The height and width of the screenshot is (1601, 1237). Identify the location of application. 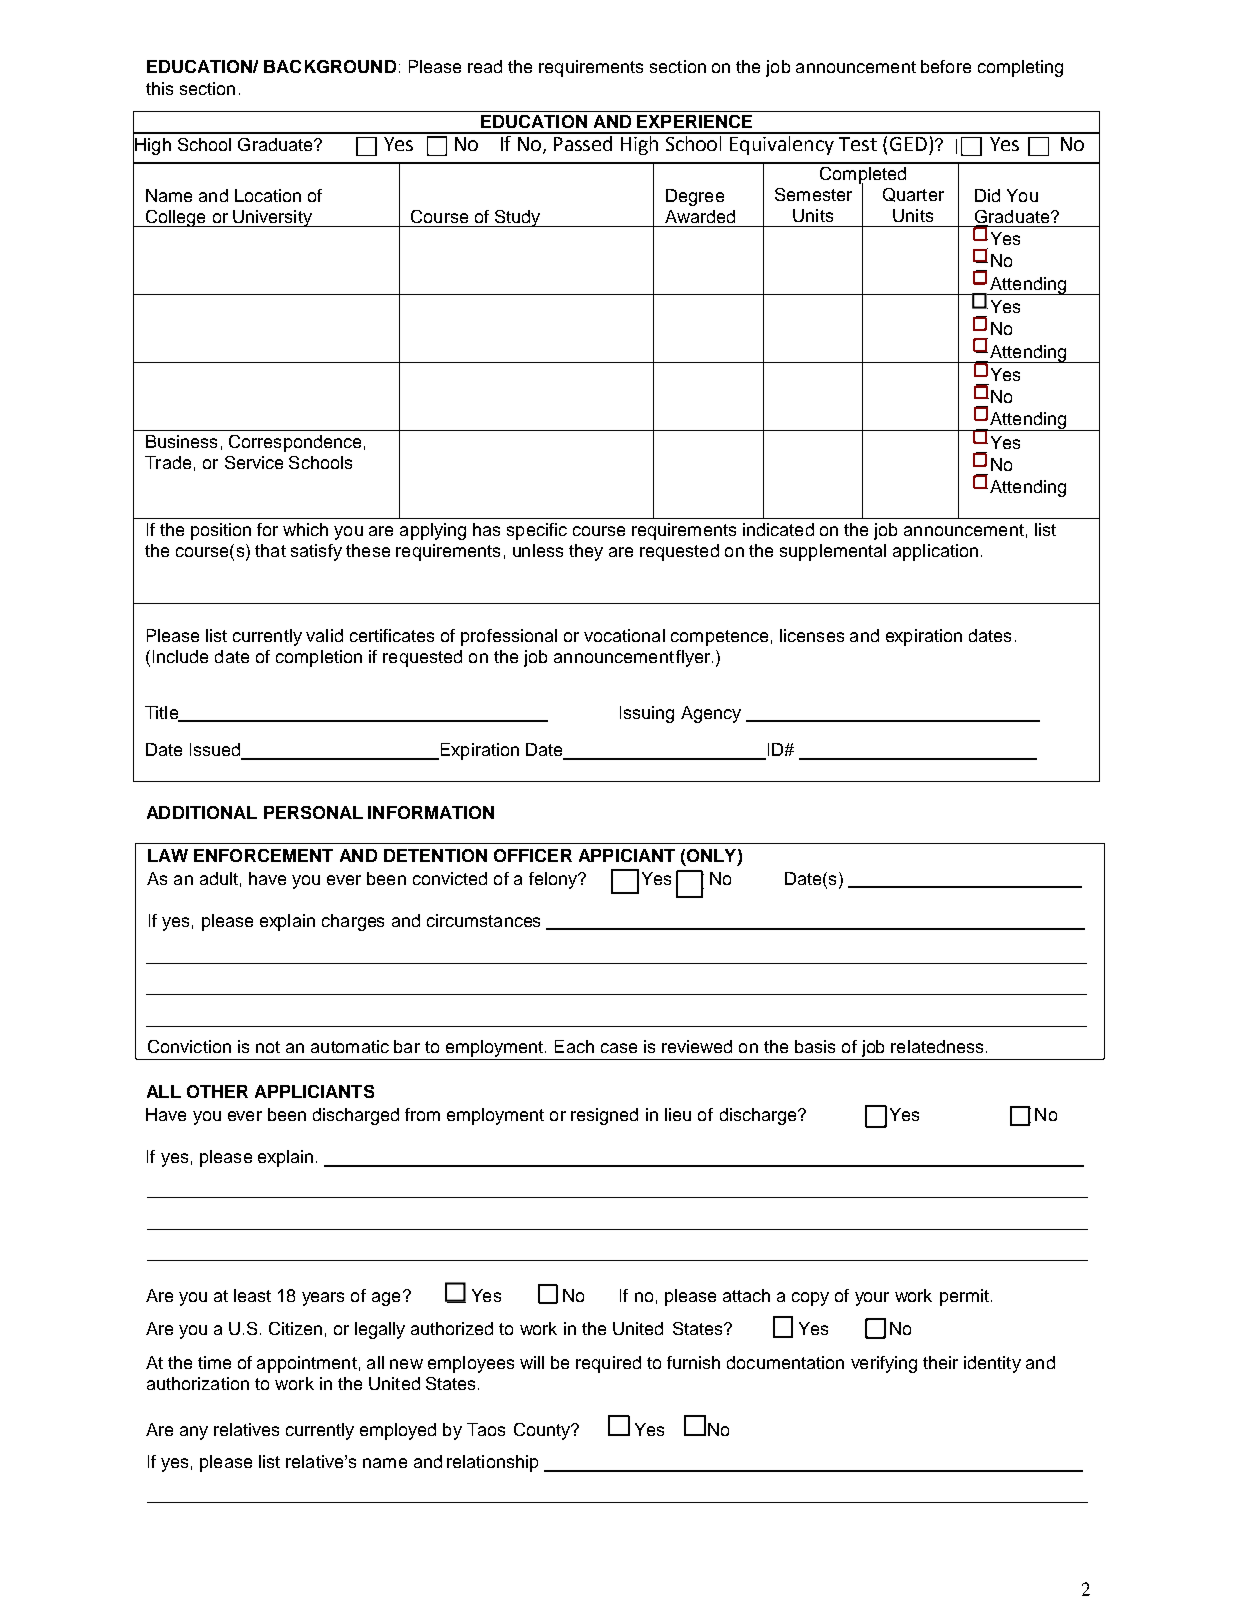
(935, 552).
